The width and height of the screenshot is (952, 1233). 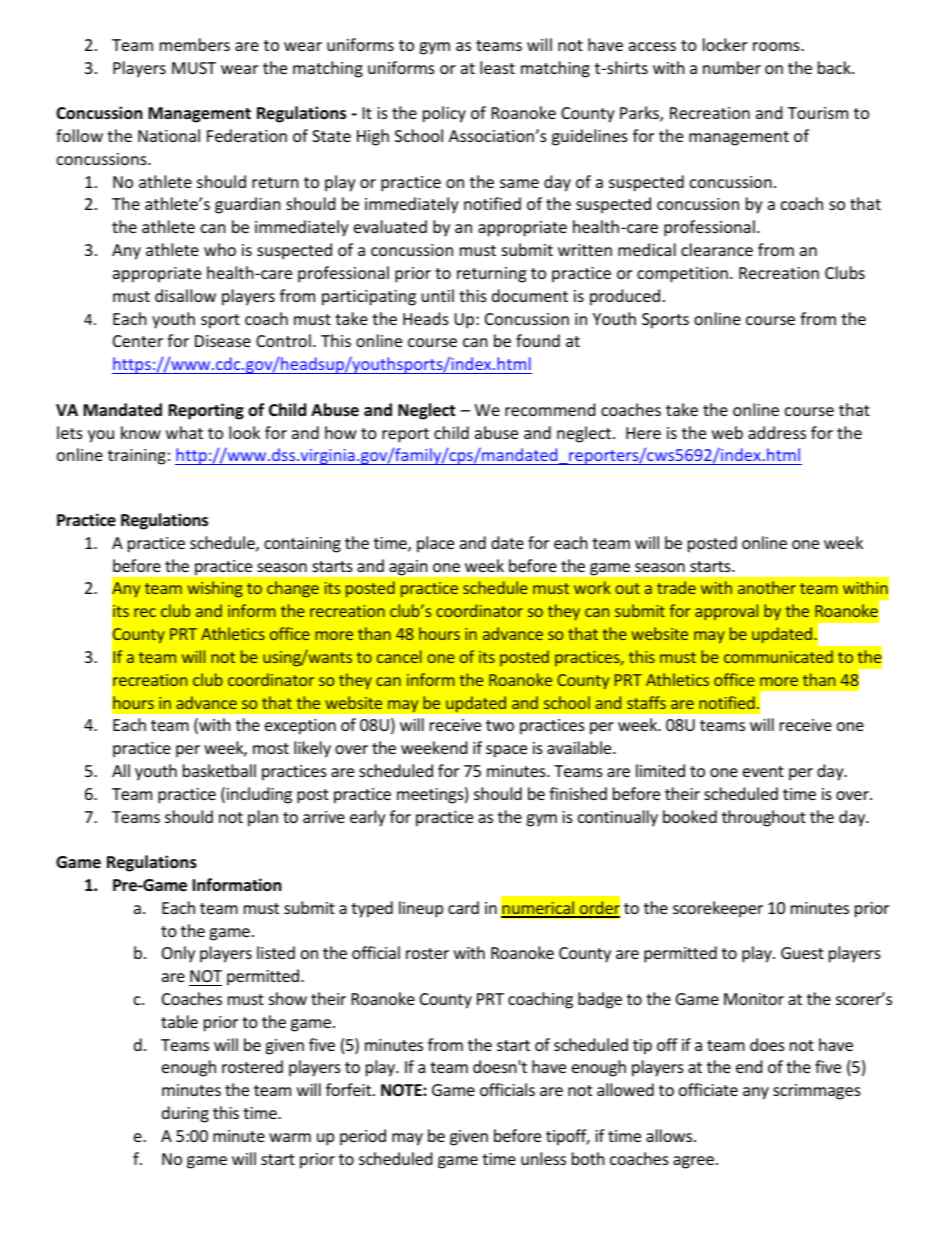 I want to click on during, so click(x=185, y=1114).
